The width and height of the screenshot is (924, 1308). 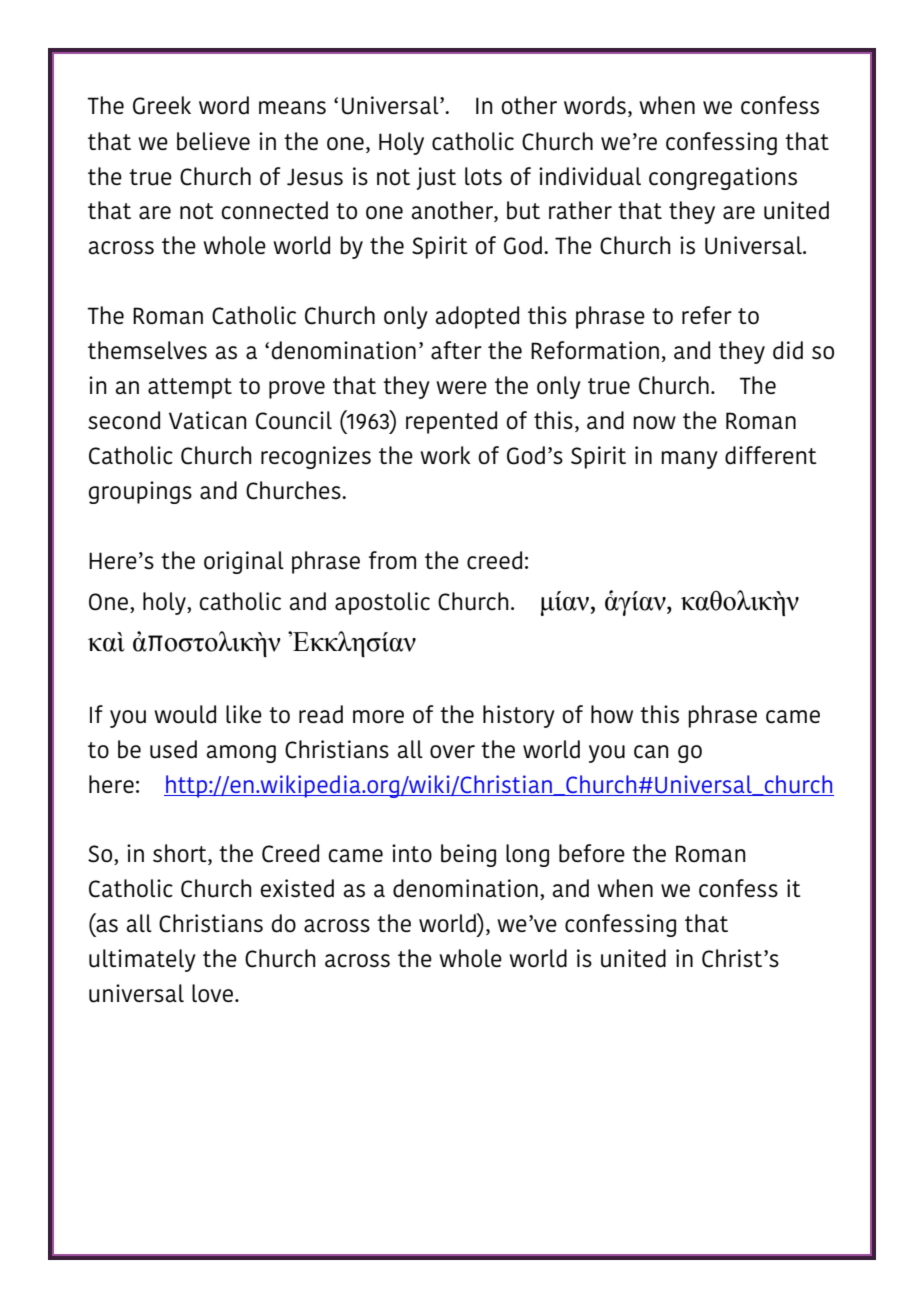 What do you see at coordinates (213, 141) in the screenshot?
I see `believe` at bounding box center [213, 141].
